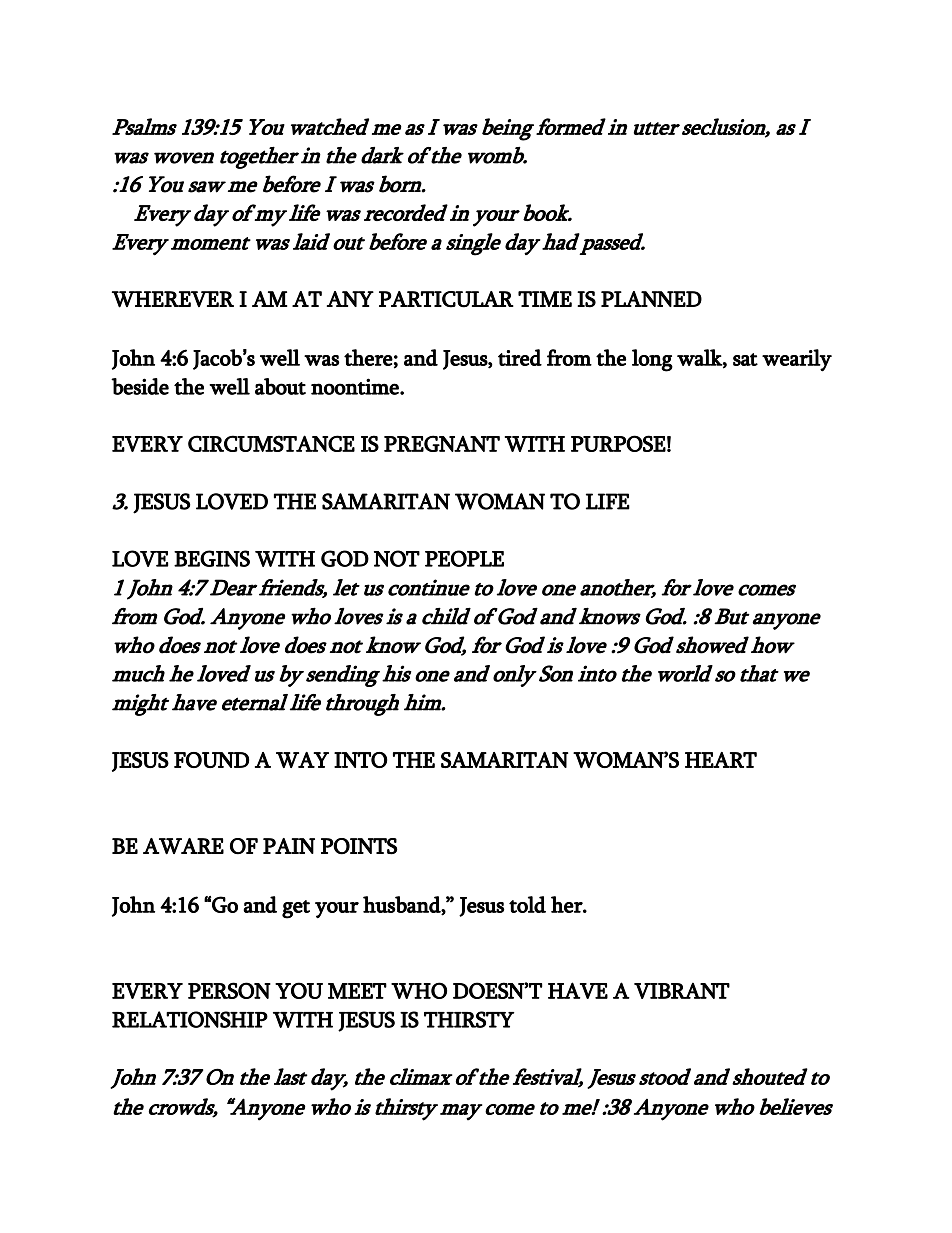 The width and height of the screenshot is (952, 1233). I want to click on PARTICULAR, so click(446, 299).
